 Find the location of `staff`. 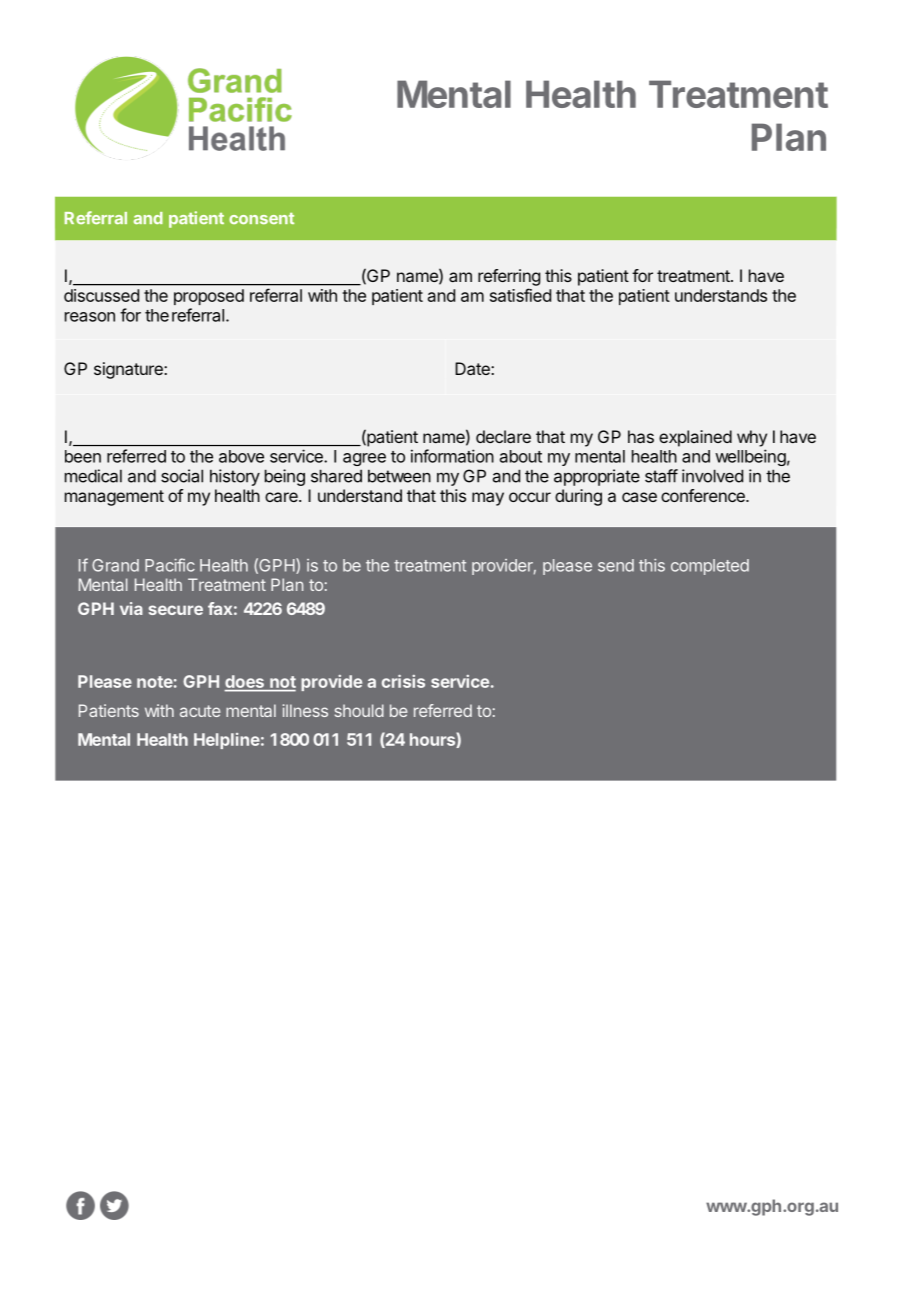

staff is located at coordinates (661, 476).
